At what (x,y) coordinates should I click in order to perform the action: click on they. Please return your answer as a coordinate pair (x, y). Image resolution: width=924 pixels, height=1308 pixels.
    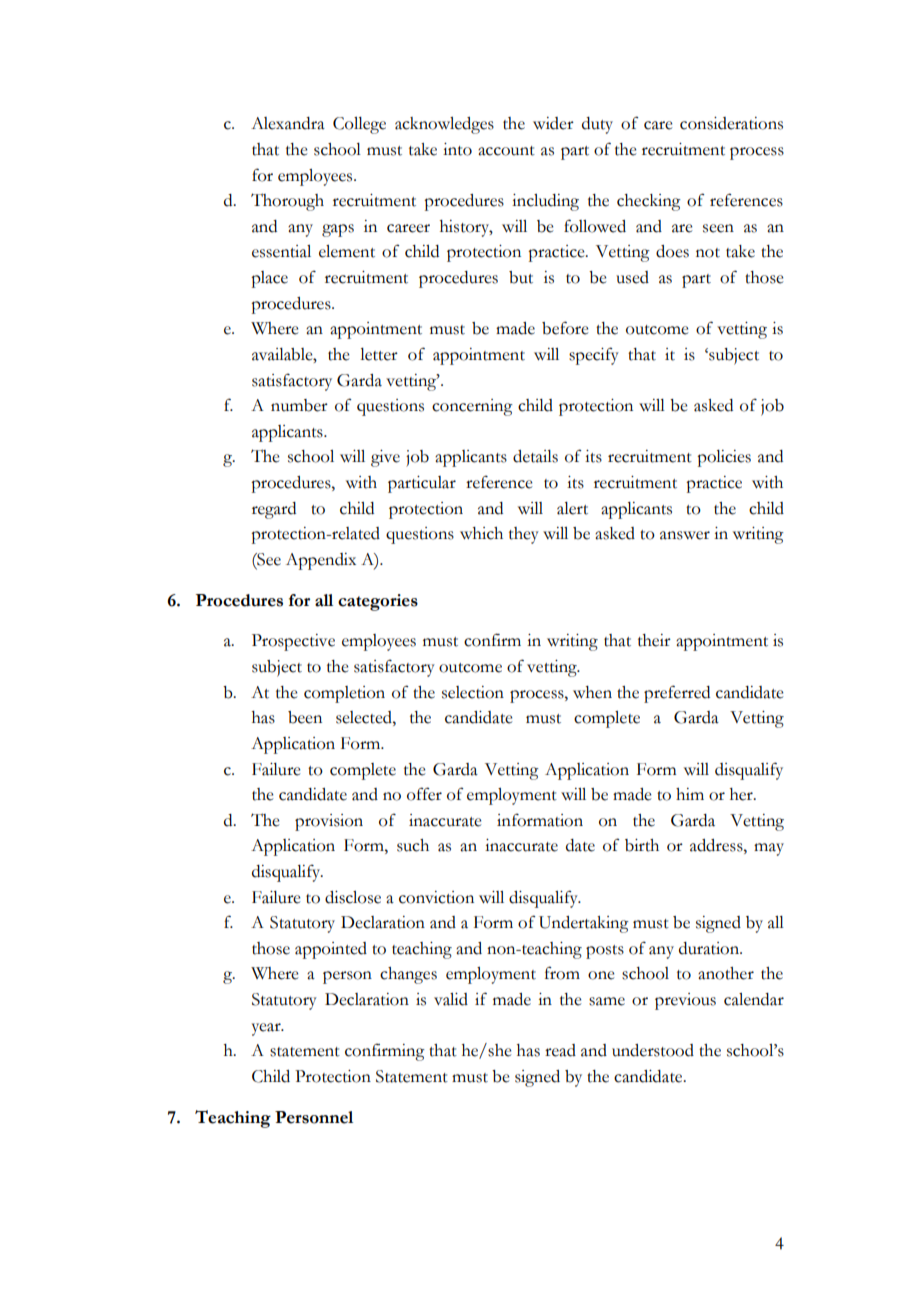
    Looking at the image, I should click on (524, 535).
